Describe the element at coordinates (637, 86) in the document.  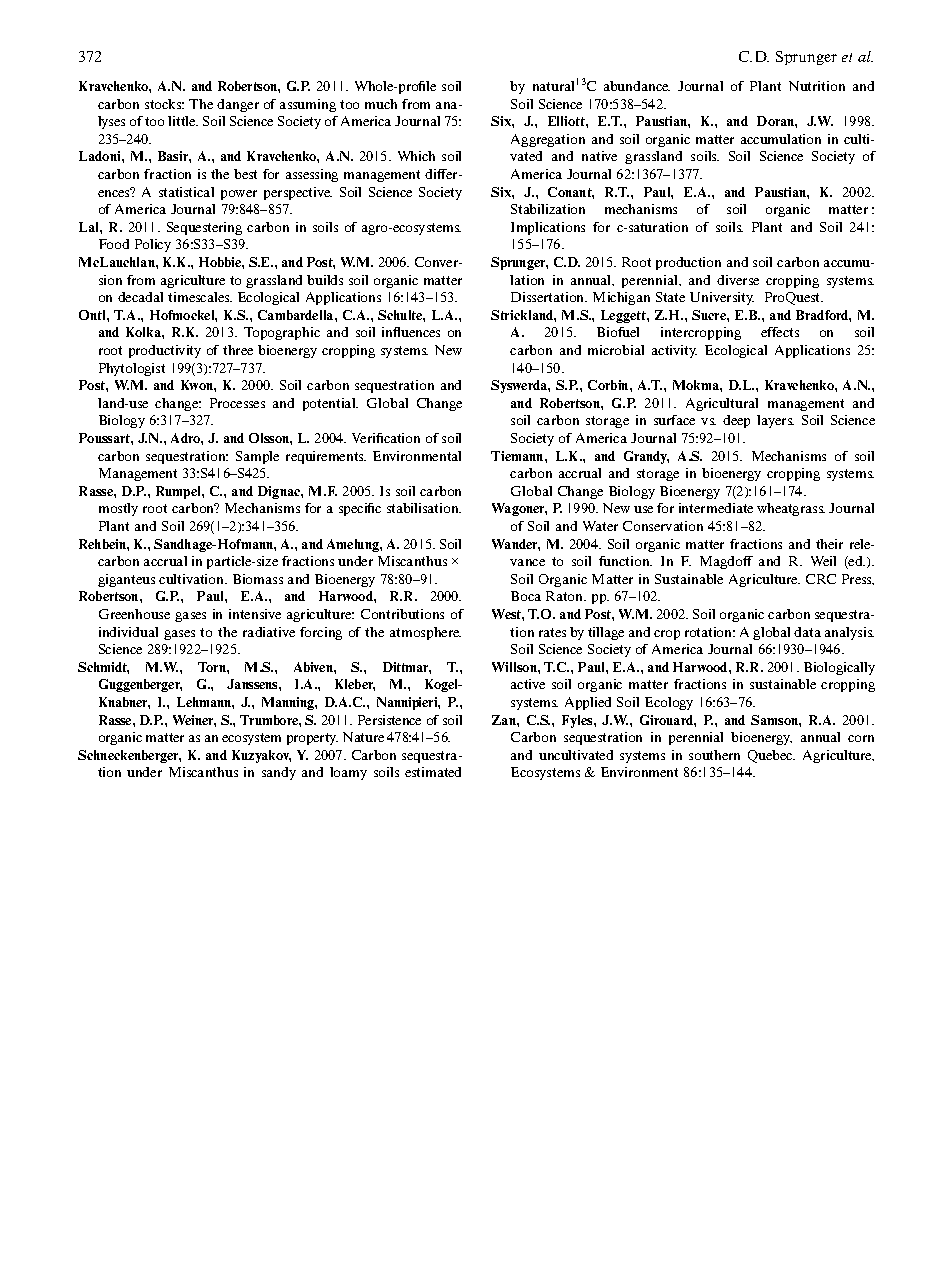
I see `abundance` at that location.
